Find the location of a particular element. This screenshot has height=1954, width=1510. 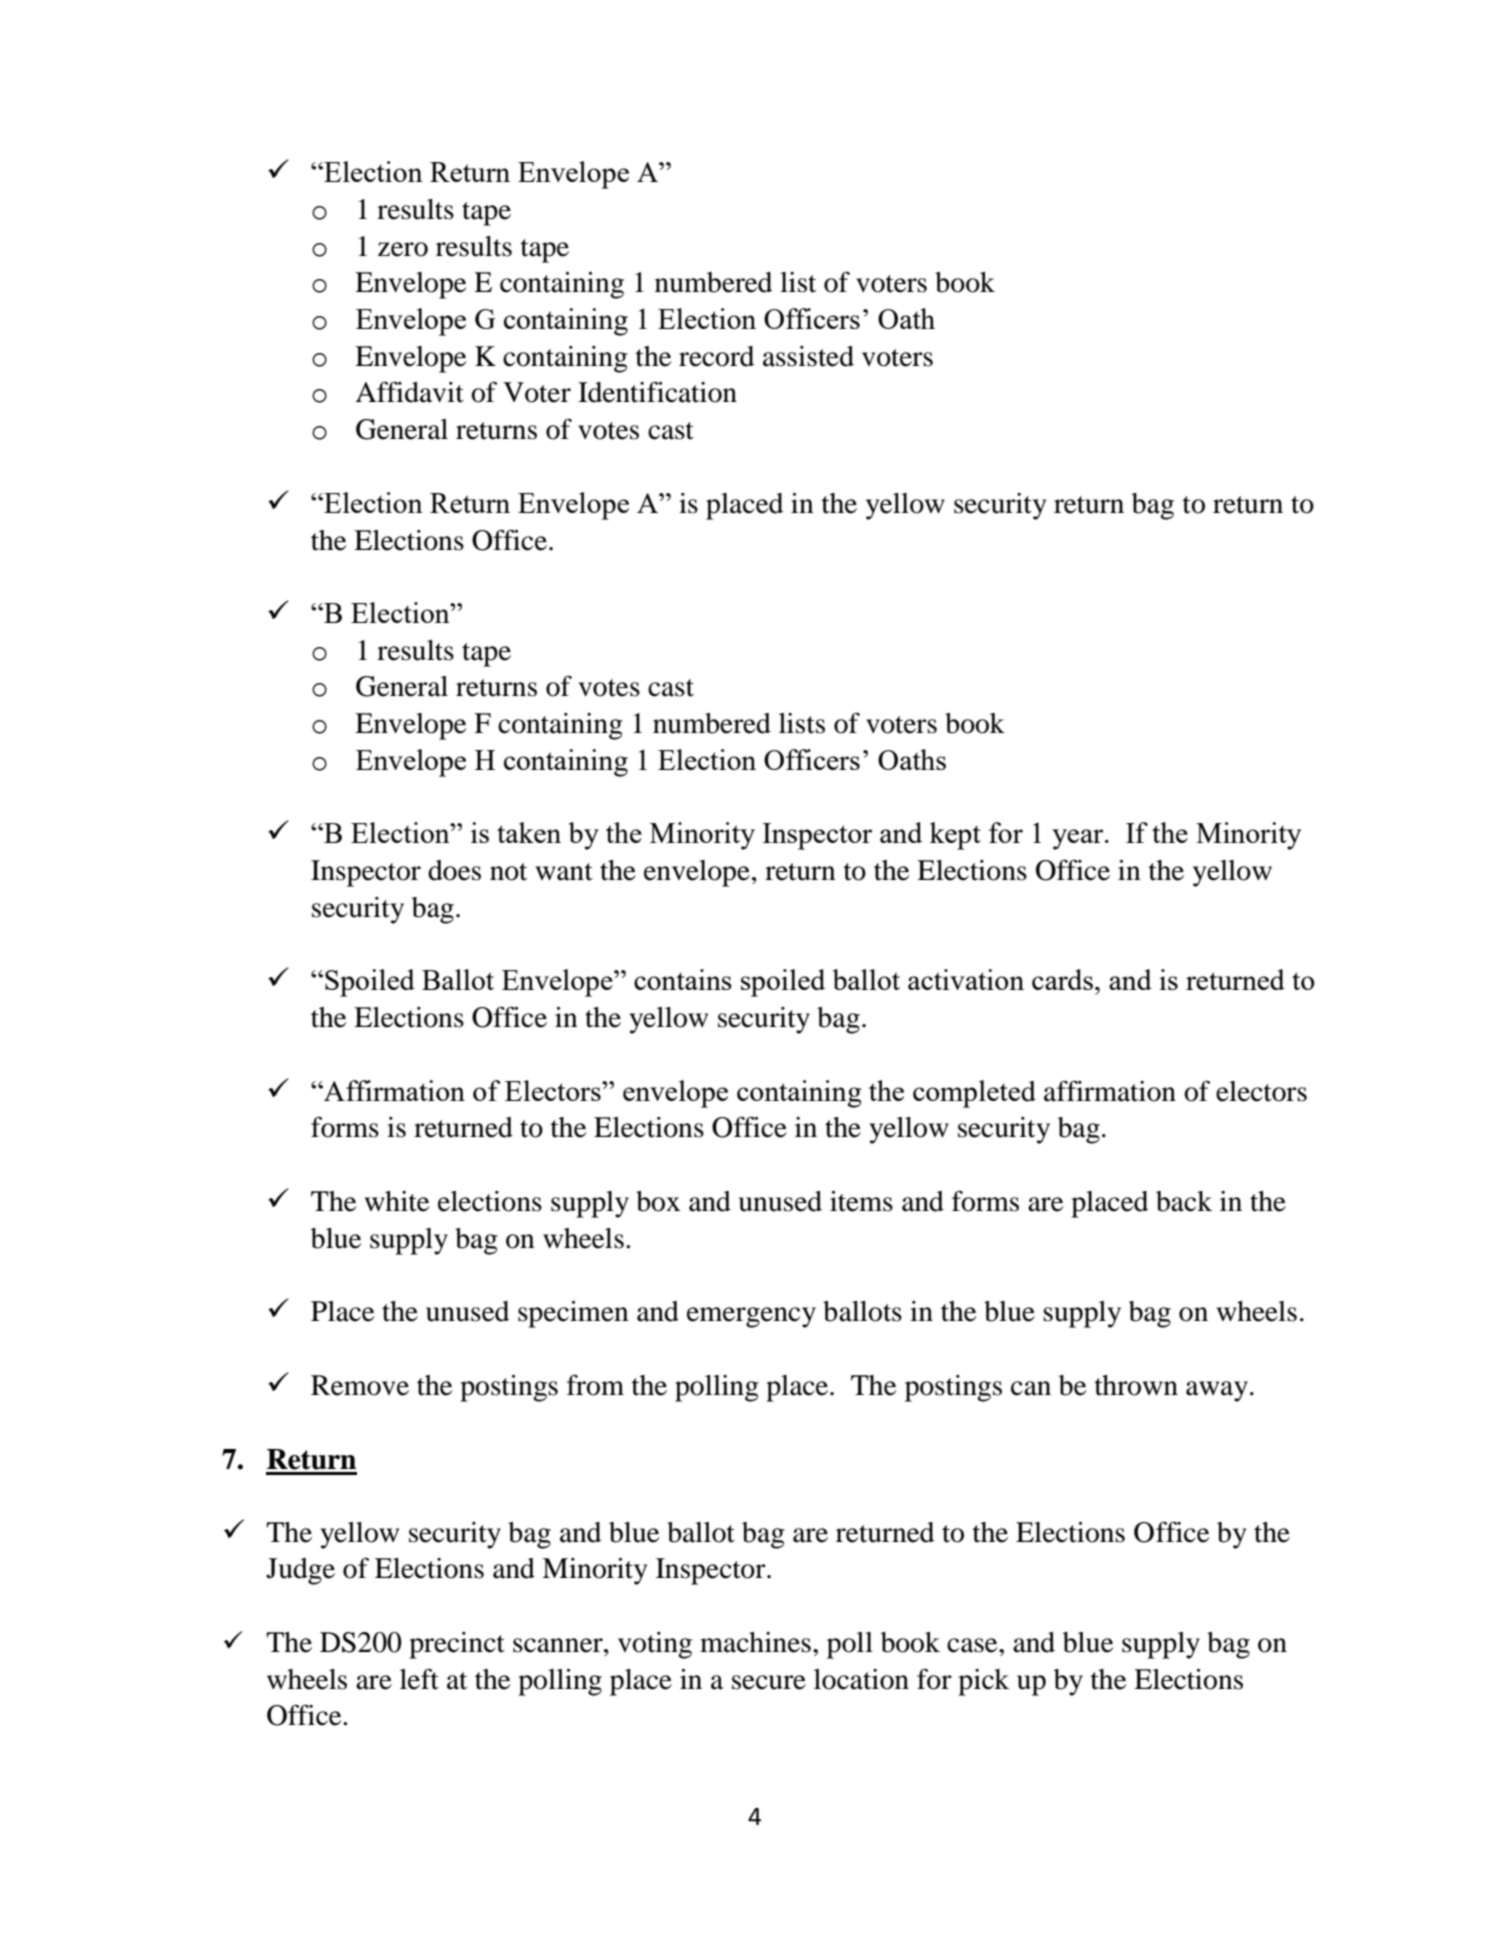

assisted is located at coordinates (808, 356).
